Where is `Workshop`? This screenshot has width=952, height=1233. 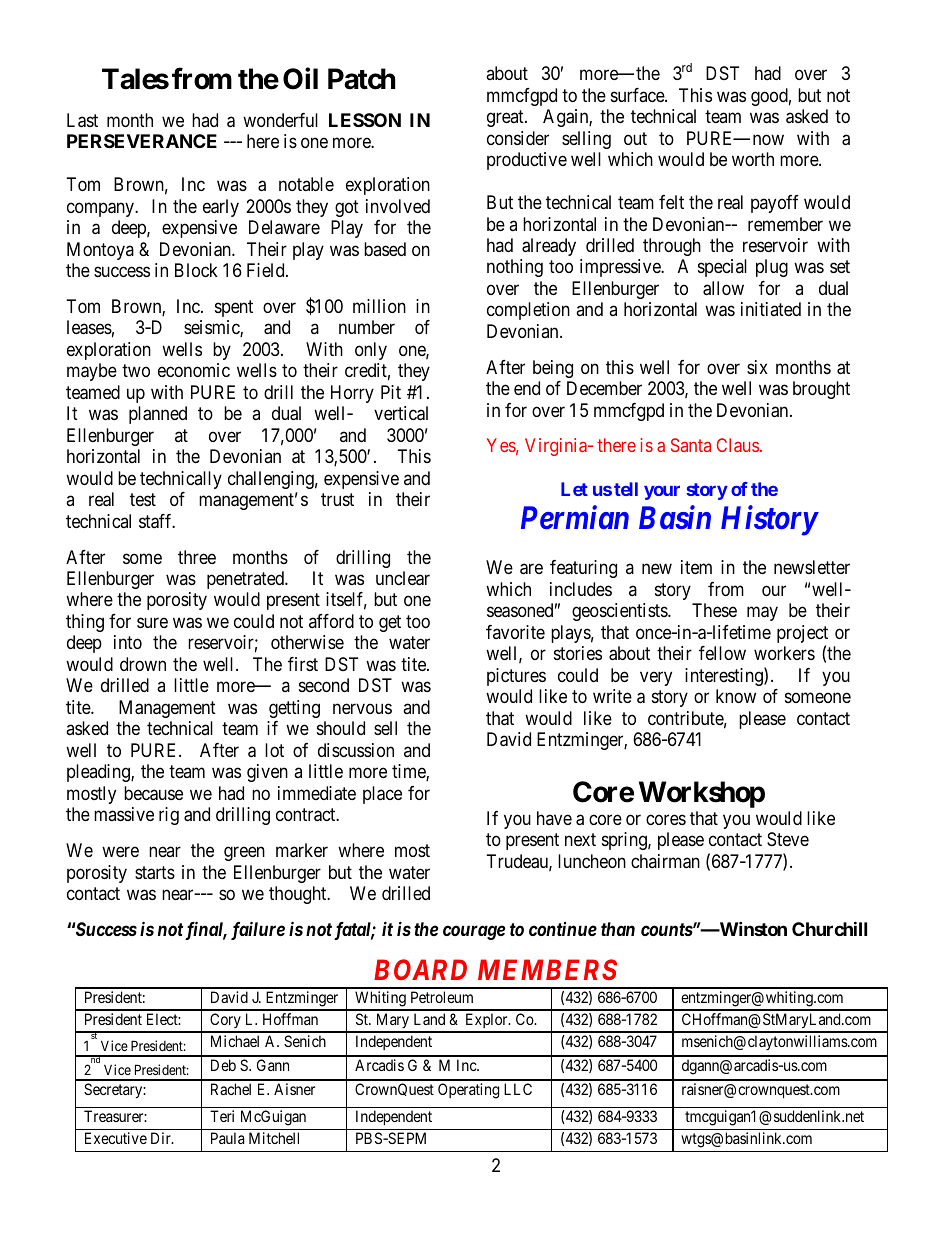 Workshop is located at coordinates (702, 794).
